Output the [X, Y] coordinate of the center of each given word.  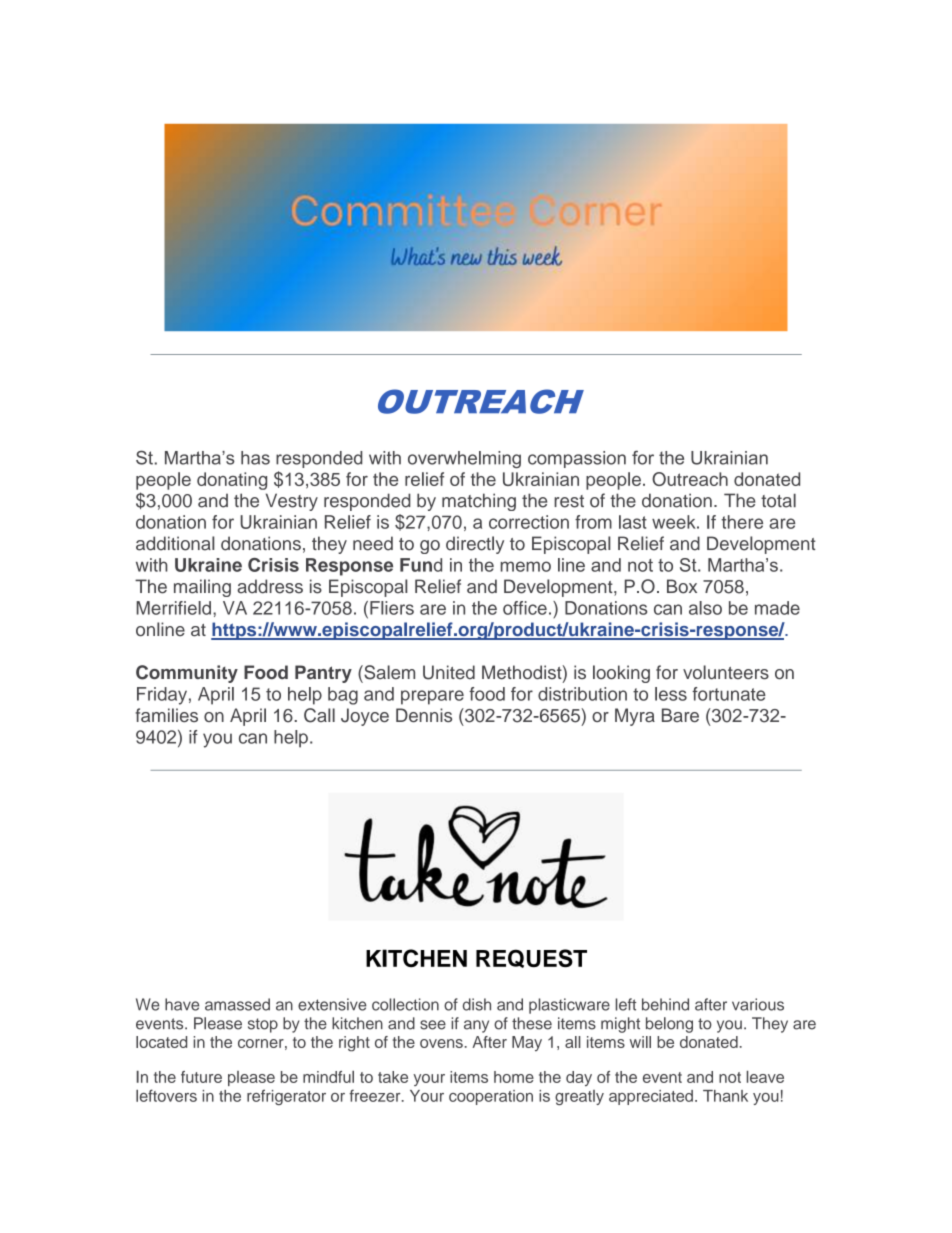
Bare [680, 715]
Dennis [424, 715]
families [166, 715]
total [778, 501]
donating [232, 481]
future [201, 1077]
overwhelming [464, 459]
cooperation [491, 1097]
